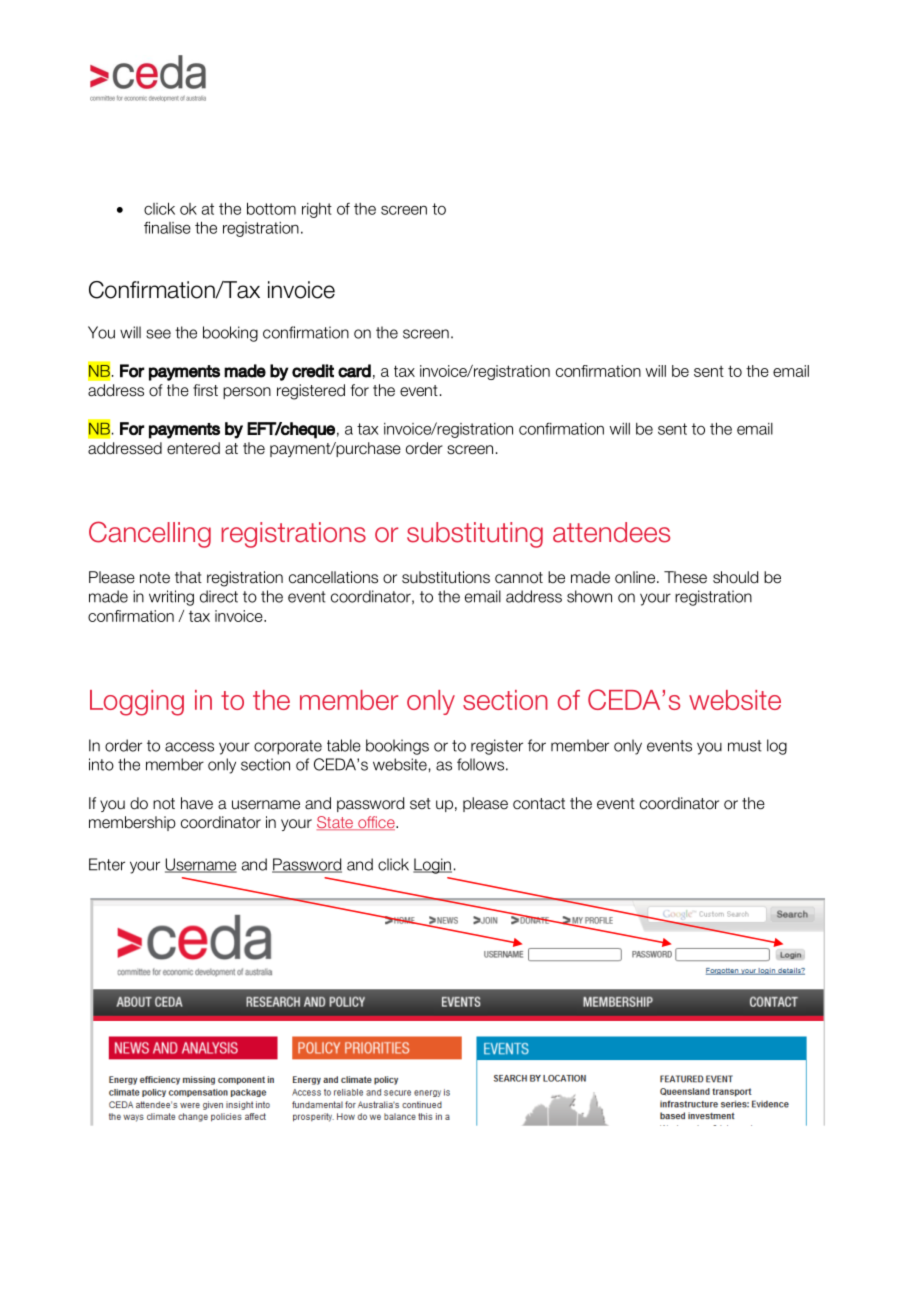 The image size is (924, 1308). I want to click on attendees, so click(611, 532).
